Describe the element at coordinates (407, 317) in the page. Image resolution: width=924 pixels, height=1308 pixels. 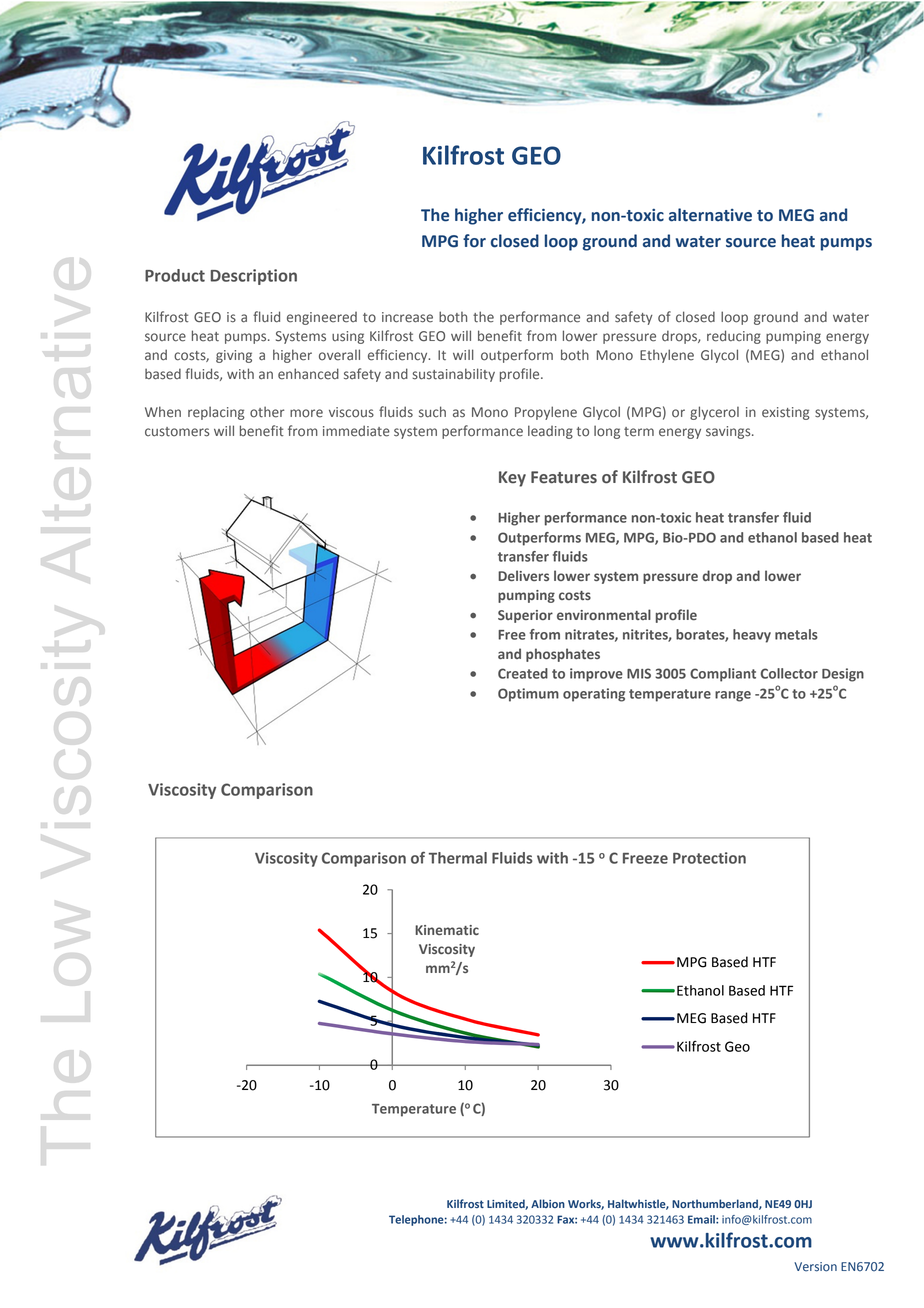
I see `increase` at that location.
